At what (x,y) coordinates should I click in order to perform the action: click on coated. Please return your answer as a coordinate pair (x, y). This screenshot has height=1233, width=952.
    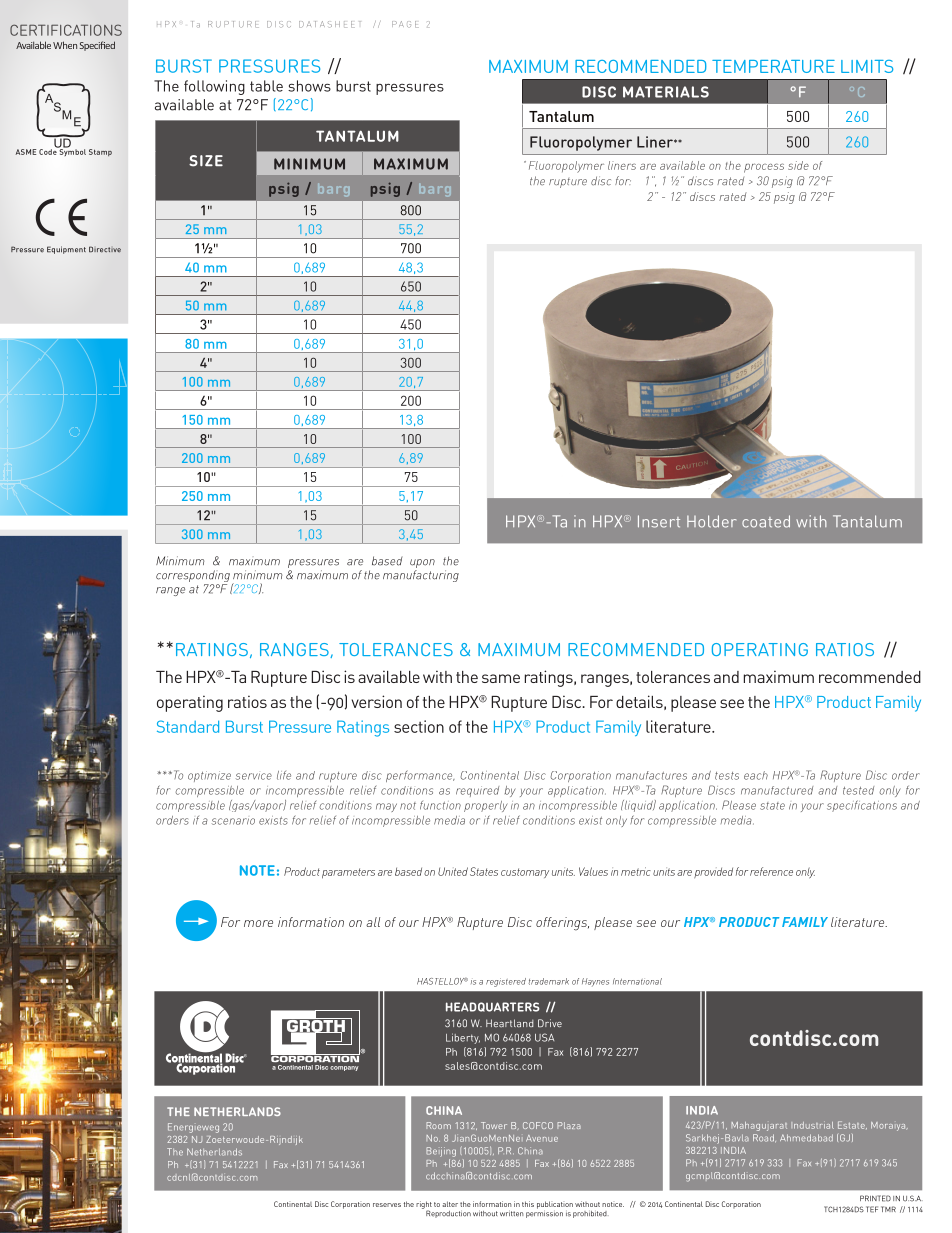
    Looking at the image, I should click on (766, 521).
